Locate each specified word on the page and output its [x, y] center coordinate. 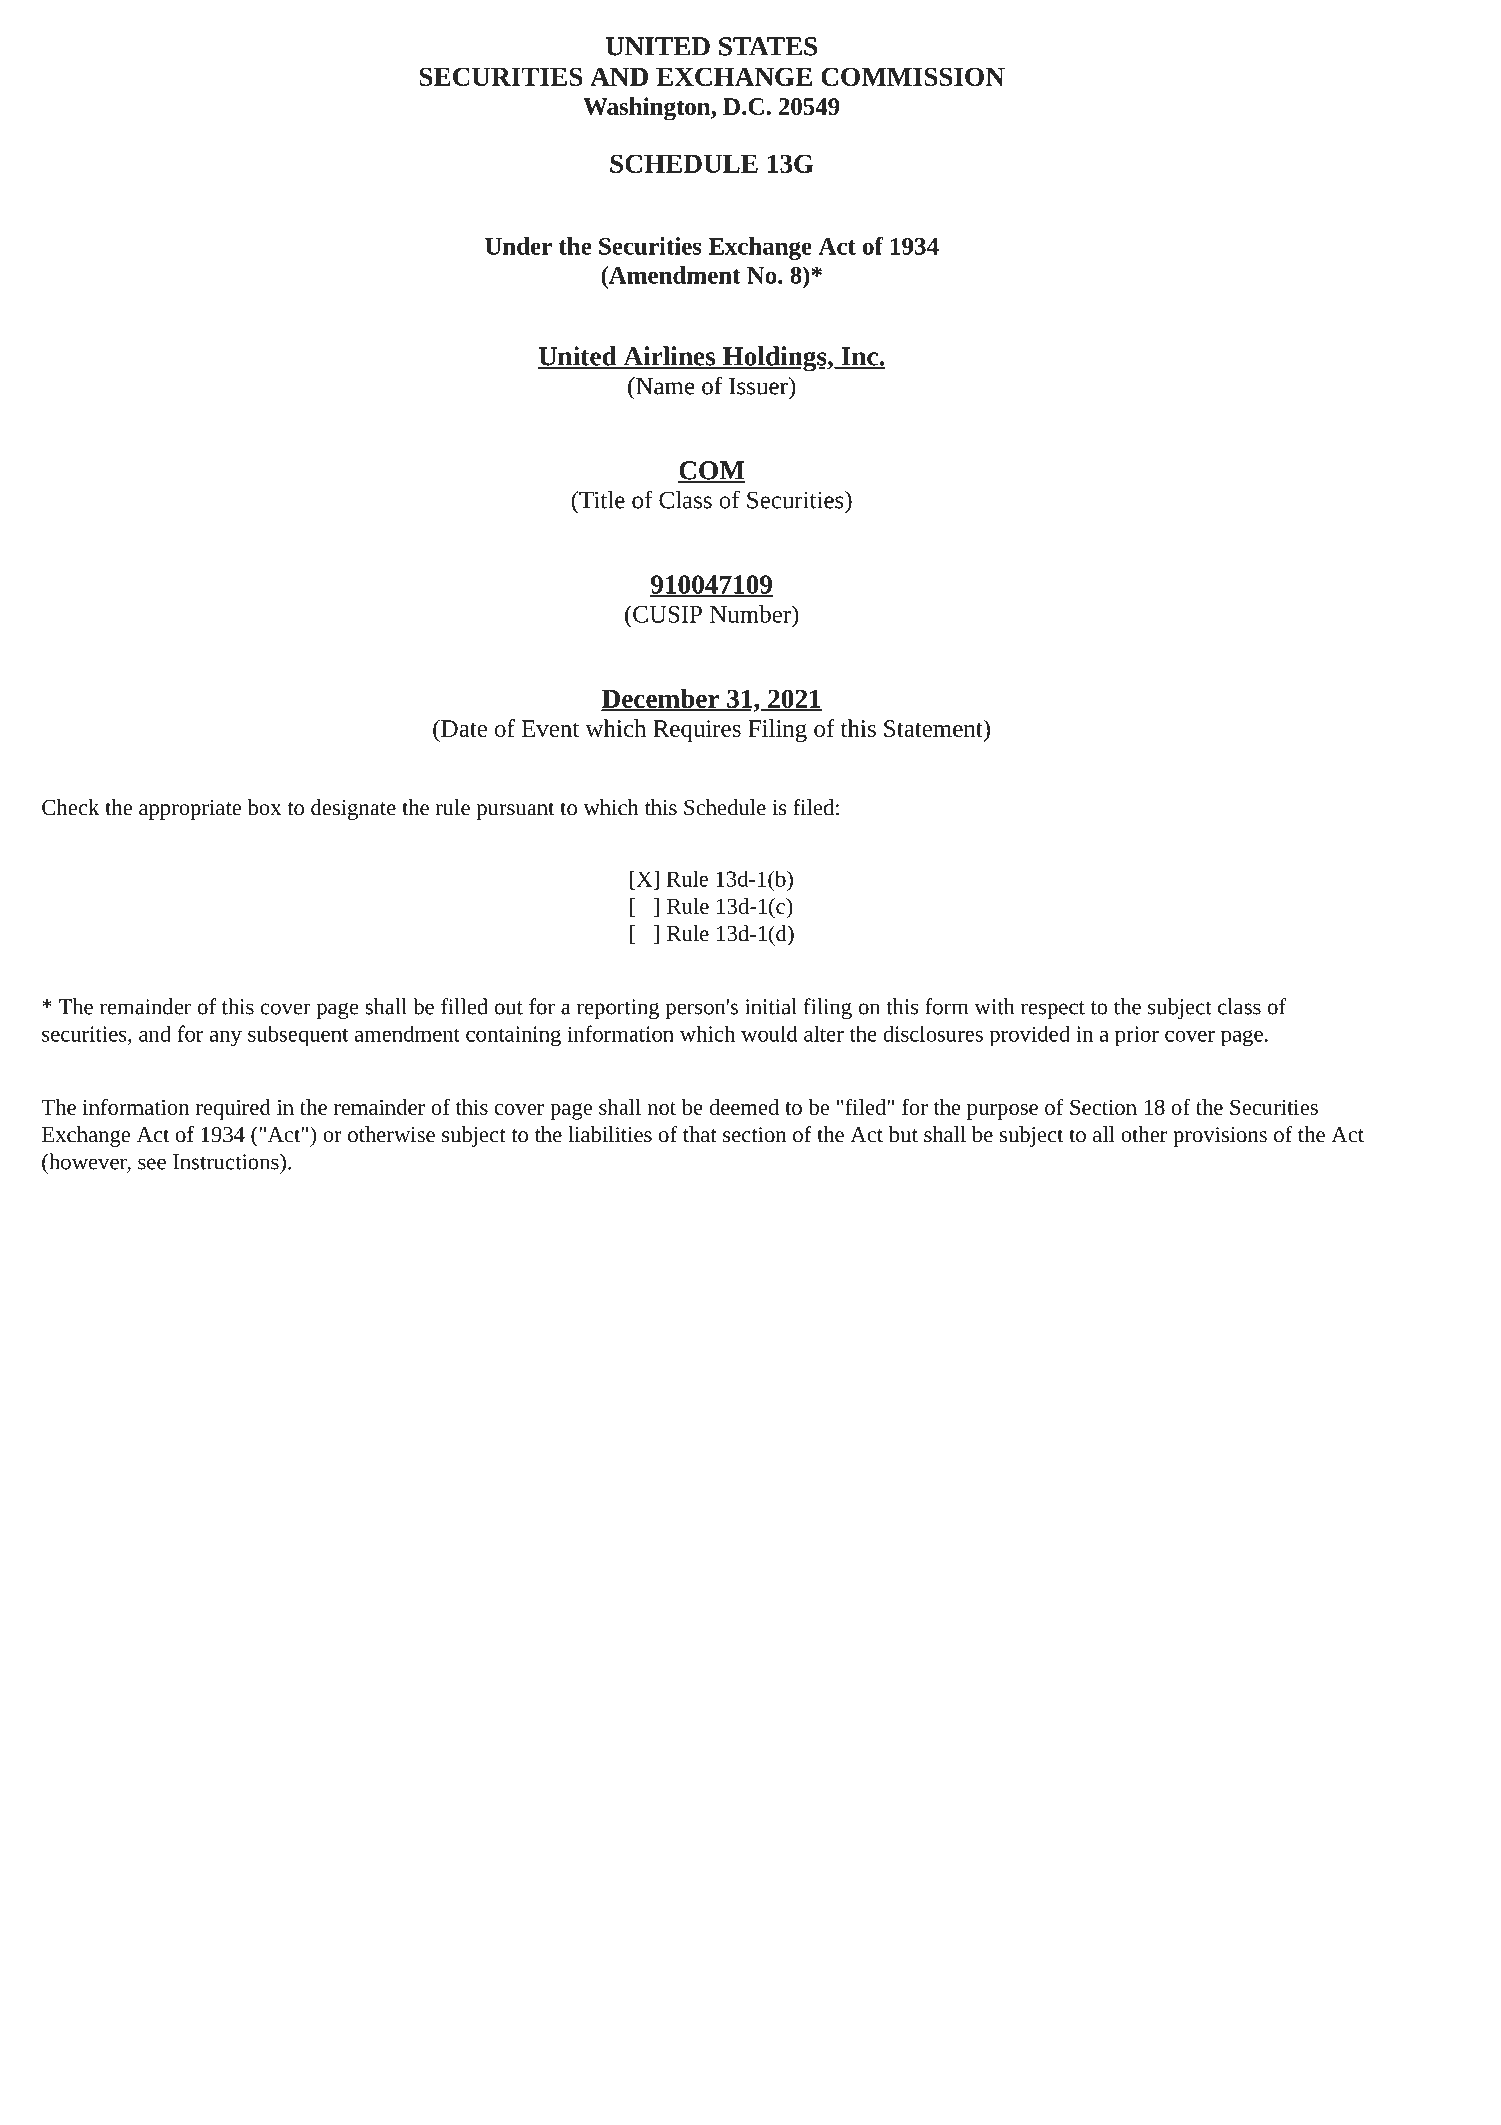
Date [463, 728]
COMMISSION [913, 76]
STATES [768, 46]
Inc [859, 357]
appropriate [190, 810]
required [233, 1109]
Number [751, 614]
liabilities [610, 1134]
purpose [1002, 1112]
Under [518, 246]
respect [1053, 1010]
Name [664, 386]
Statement [934, 728]
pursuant [515, 811]
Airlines [669, 357]
